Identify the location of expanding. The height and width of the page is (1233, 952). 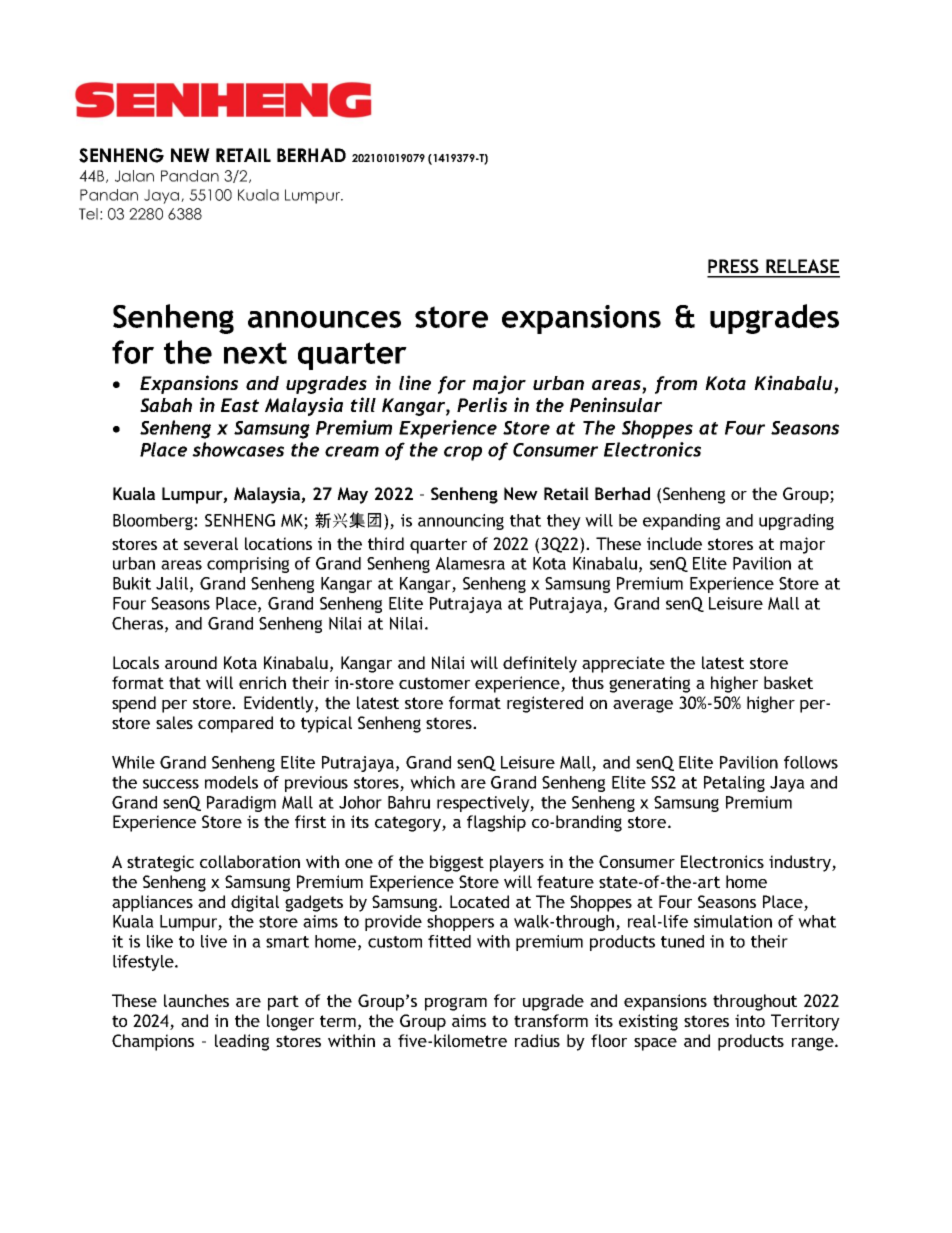
(681, 522).
